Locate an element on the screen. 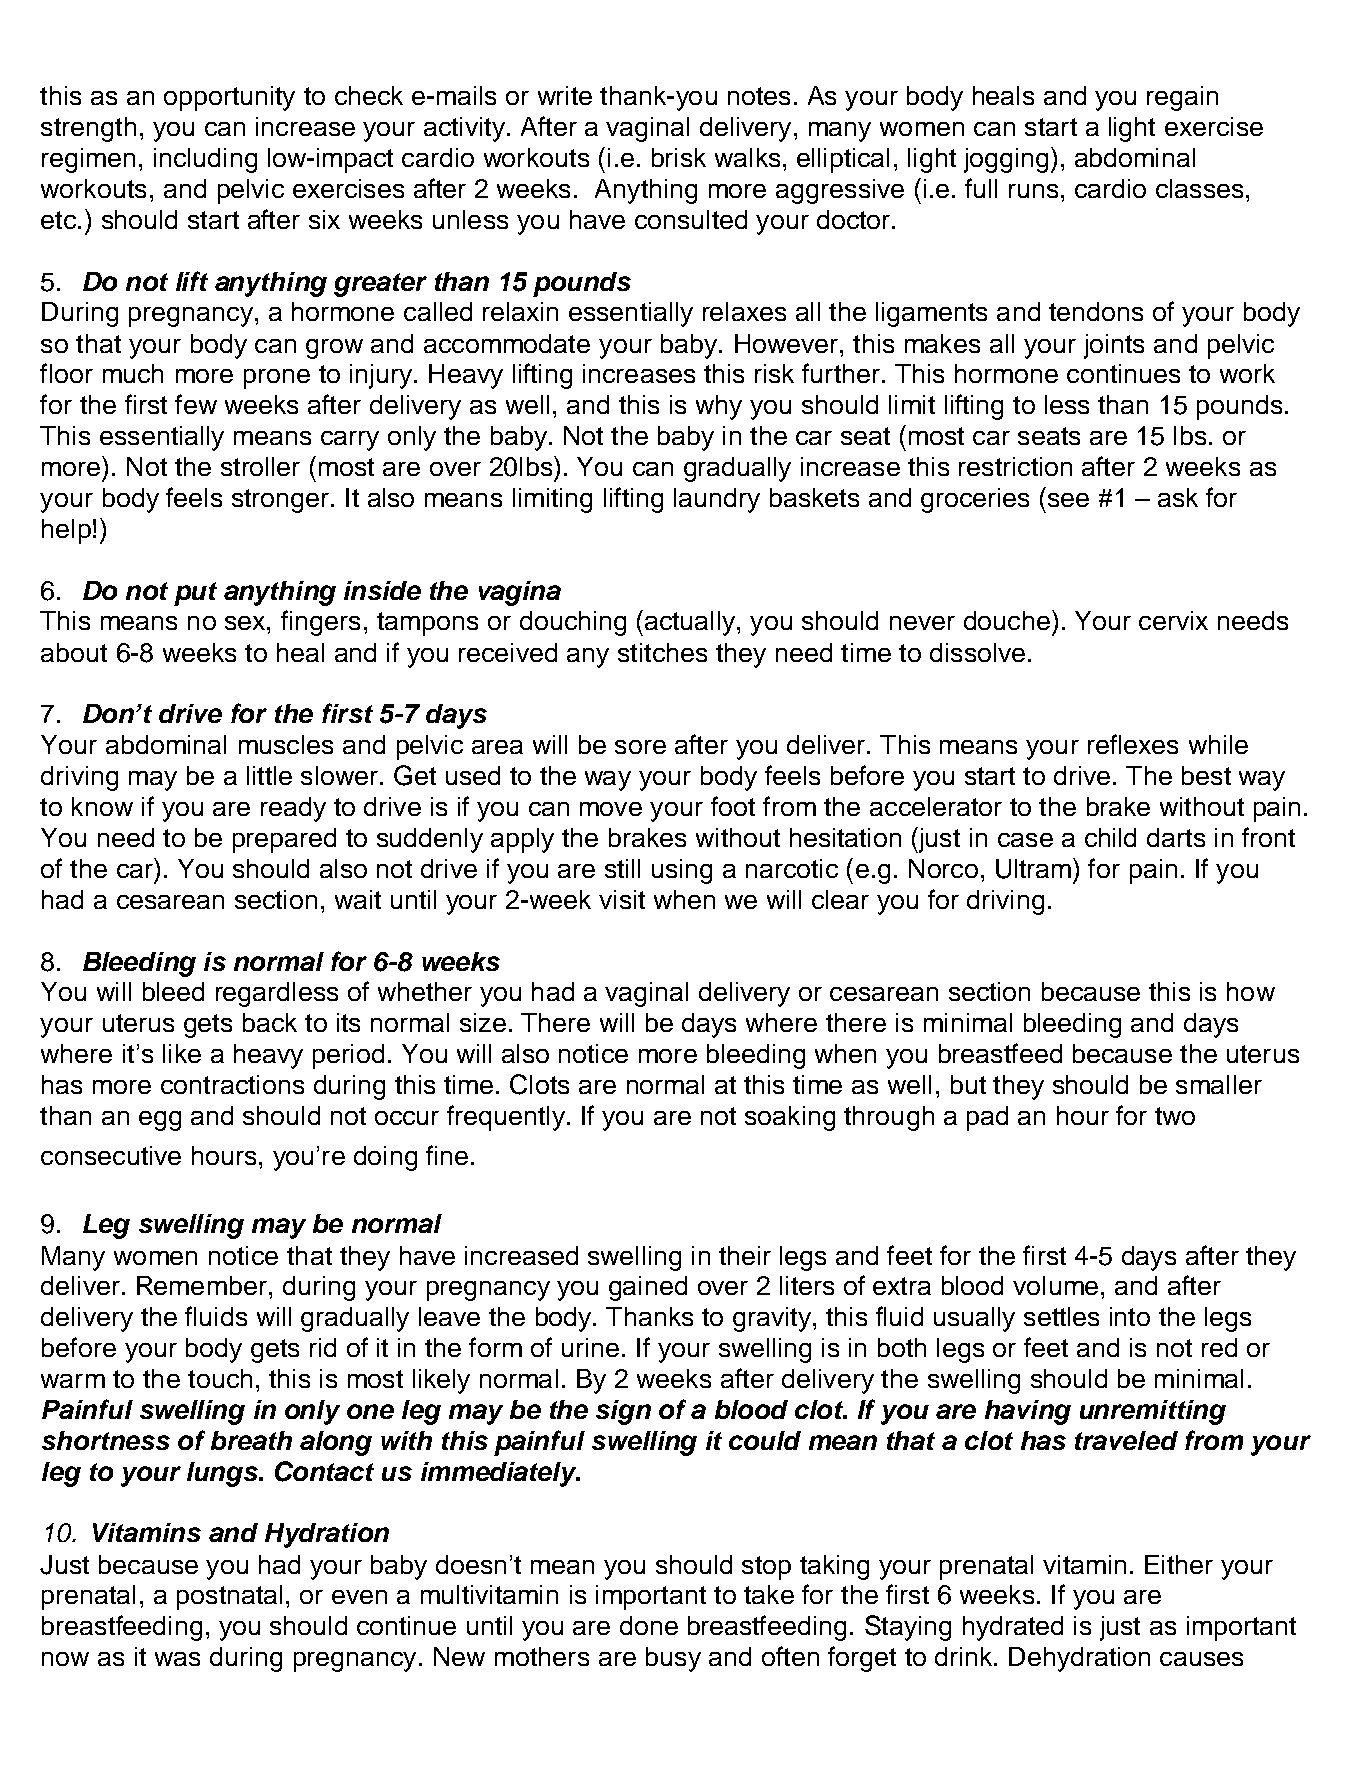 This screenshot has height=1773, width=1370. egg is located at coordinates (160, 1121).
